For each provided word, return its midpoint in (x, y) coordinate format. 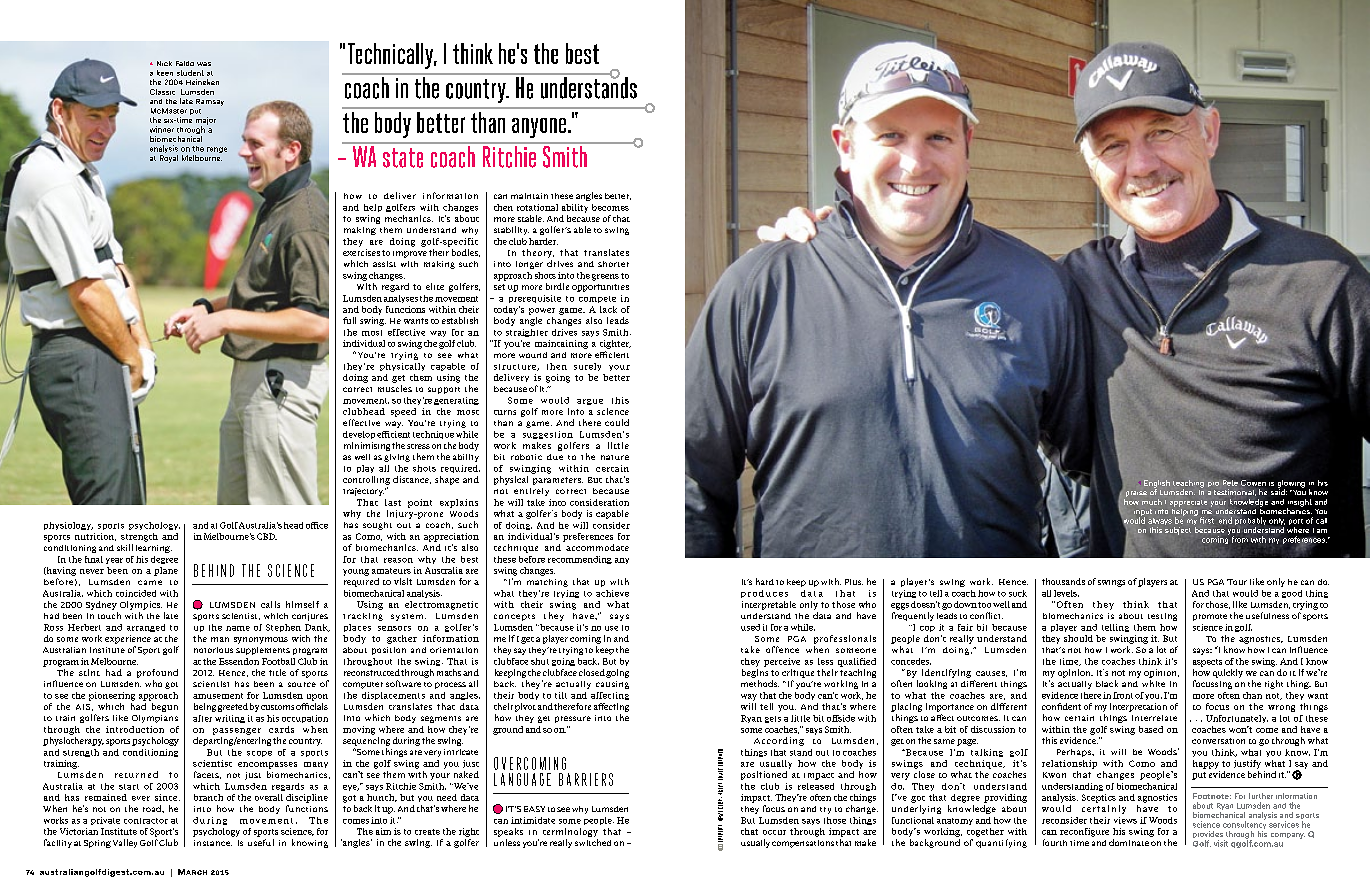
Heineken (202, 82)
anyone (539, 128)
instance (213, 843)
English (1157, 485)
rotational (537, 207)
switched (593, 842)
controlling (366, 480)
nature (615, 457)
